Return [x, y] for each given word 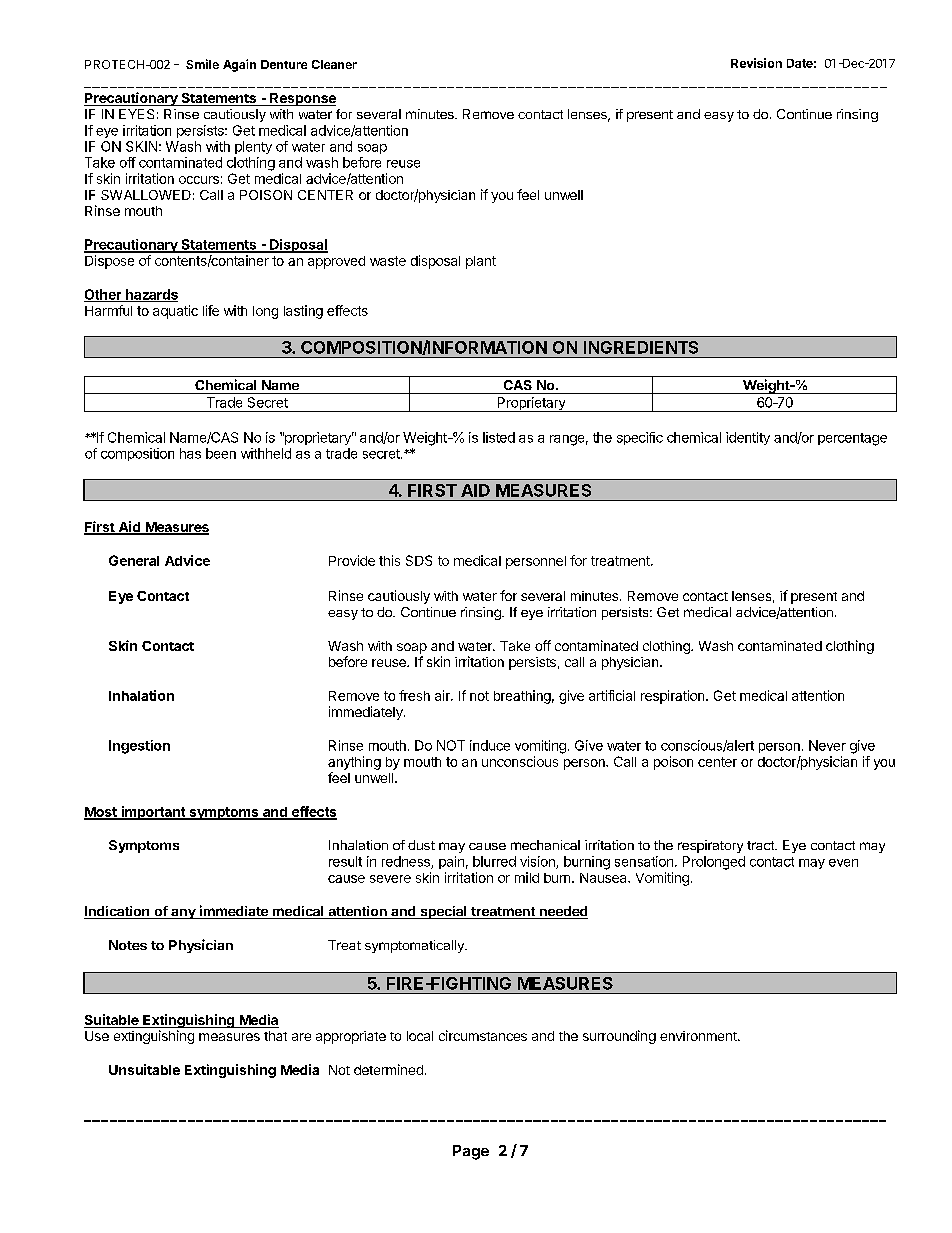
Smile [202, 64]
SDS [419, 560]
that [275, 1036]
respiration [674, 697]
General [134, 560]
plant [481, 262]
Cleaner [334, 64]
